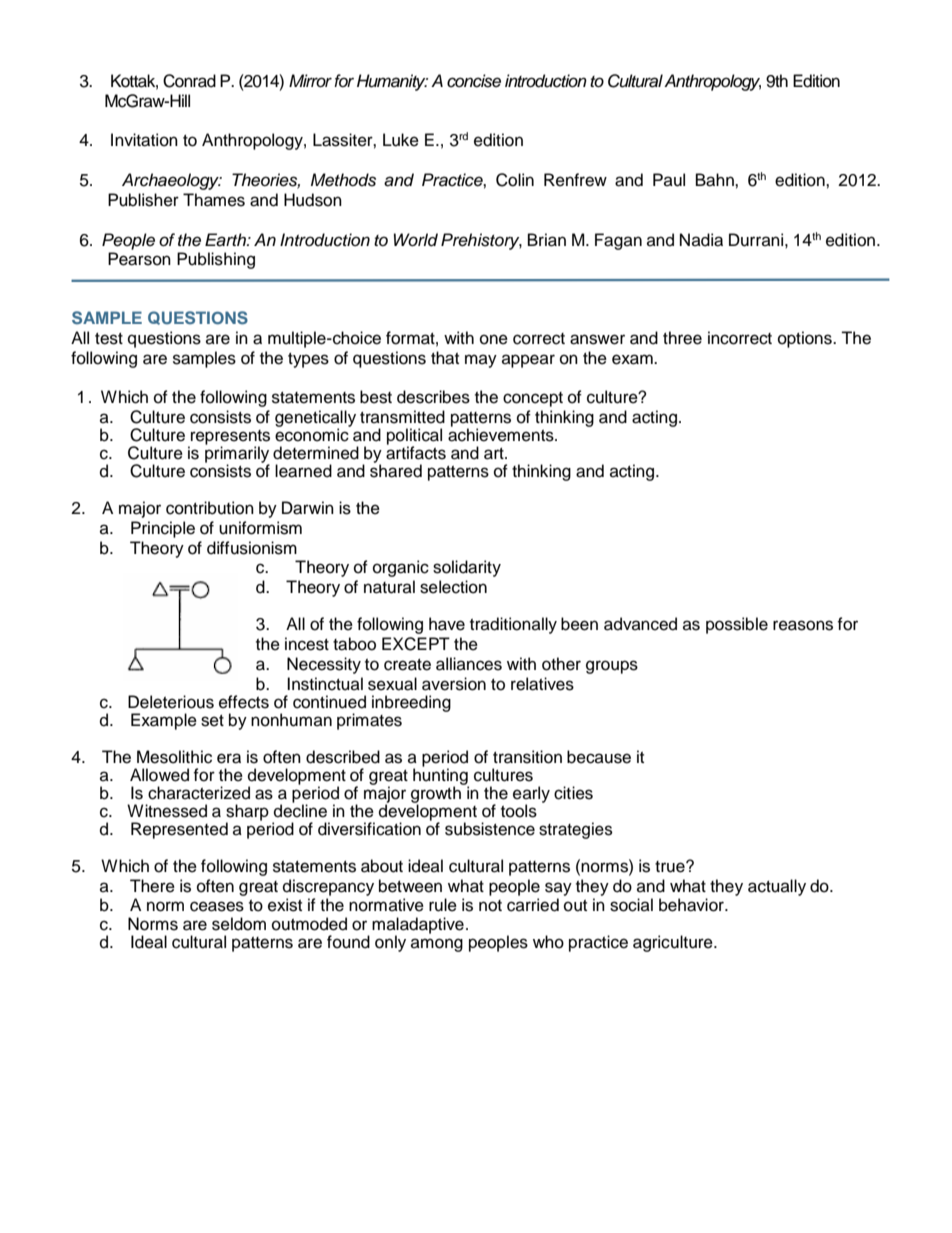 The image size is (952, 1233). I want to click on Bahn, so click(716, 180).
